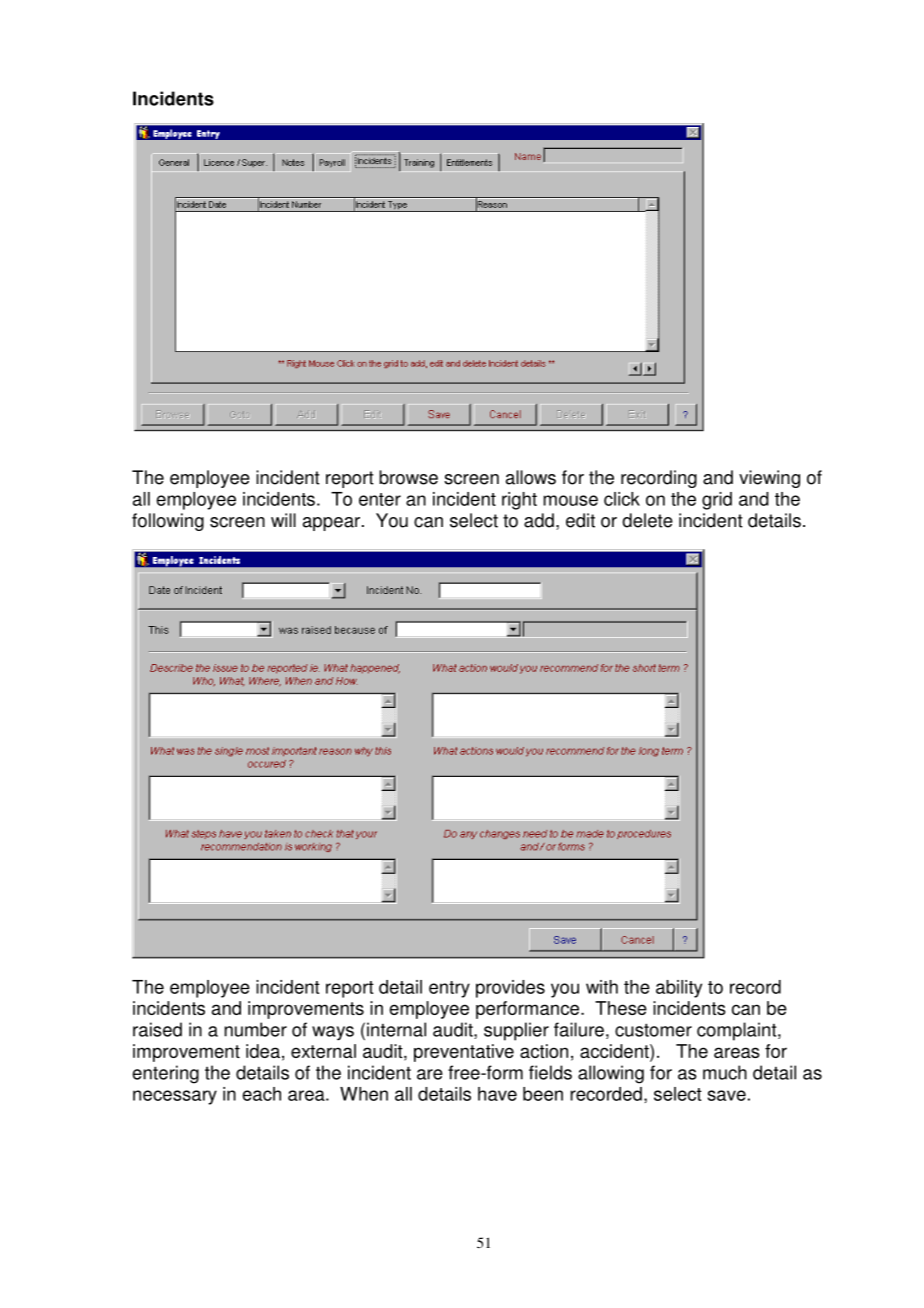 Image resolution: width=924 pixels, height=1308 pixels. What do you see at coordinates (717, 501) in the document?
I see `grid` at bounding box center [717, 501].
